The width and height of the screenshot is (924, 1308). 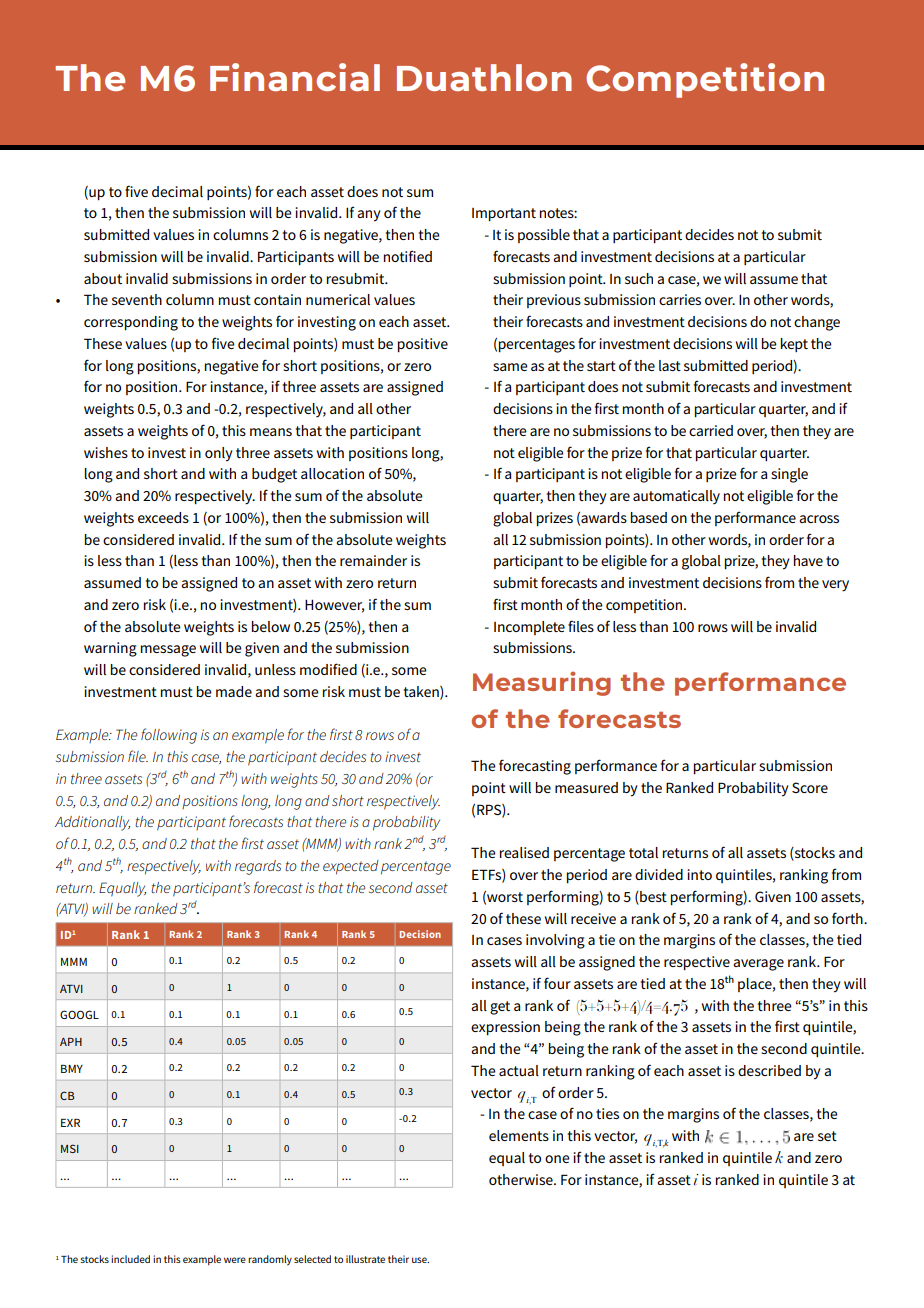 What do you see at coordinates (420, 1260) in the screenshot?
I see `use` at bounding box center [420, 1260].
